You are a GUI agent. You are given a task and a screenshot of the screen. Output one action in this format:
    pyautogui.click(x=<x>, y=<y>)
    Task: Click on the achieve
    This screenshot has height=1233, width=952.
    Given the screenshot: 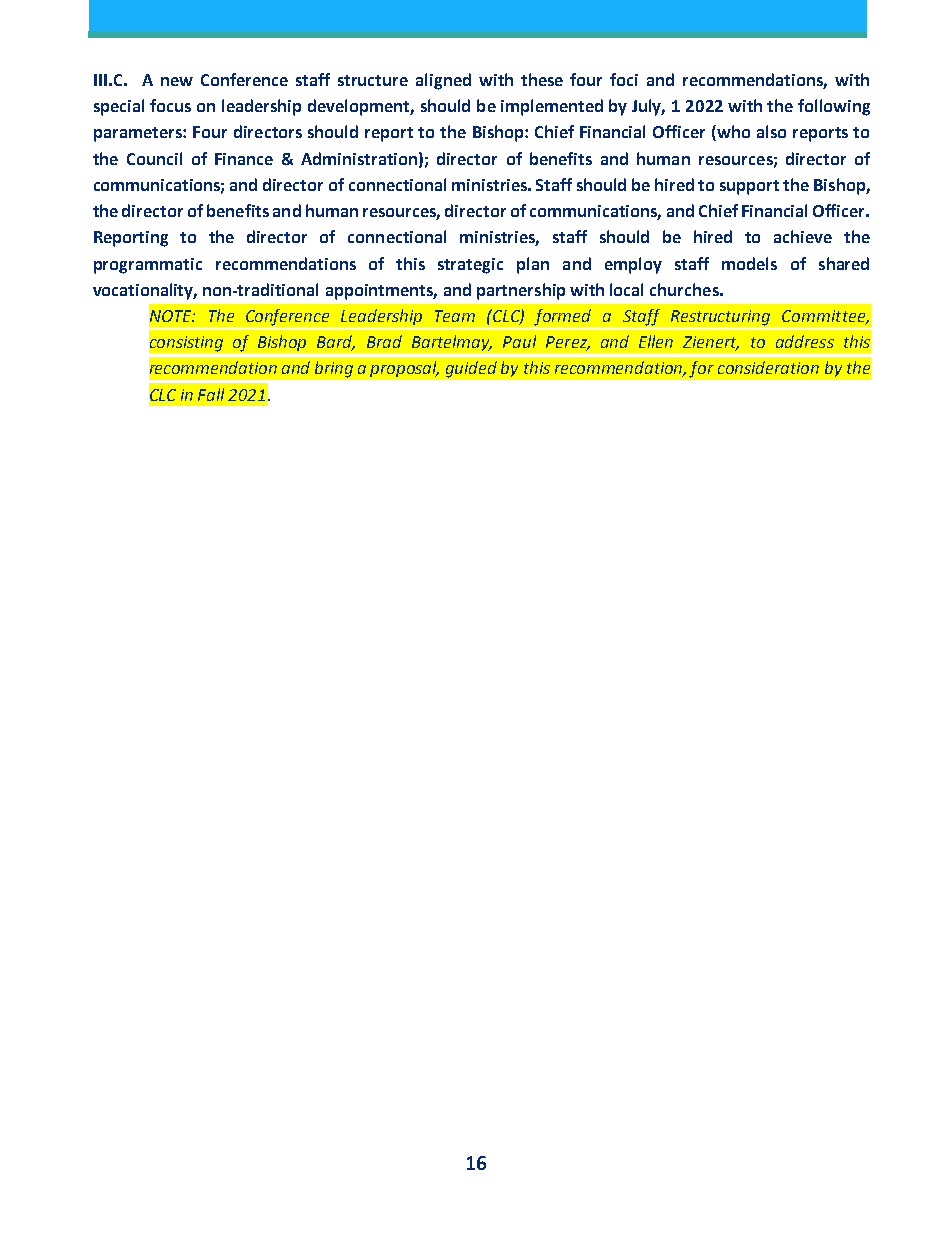 What is the action you would take?
    pyautogui.click(x=803, y=236)
